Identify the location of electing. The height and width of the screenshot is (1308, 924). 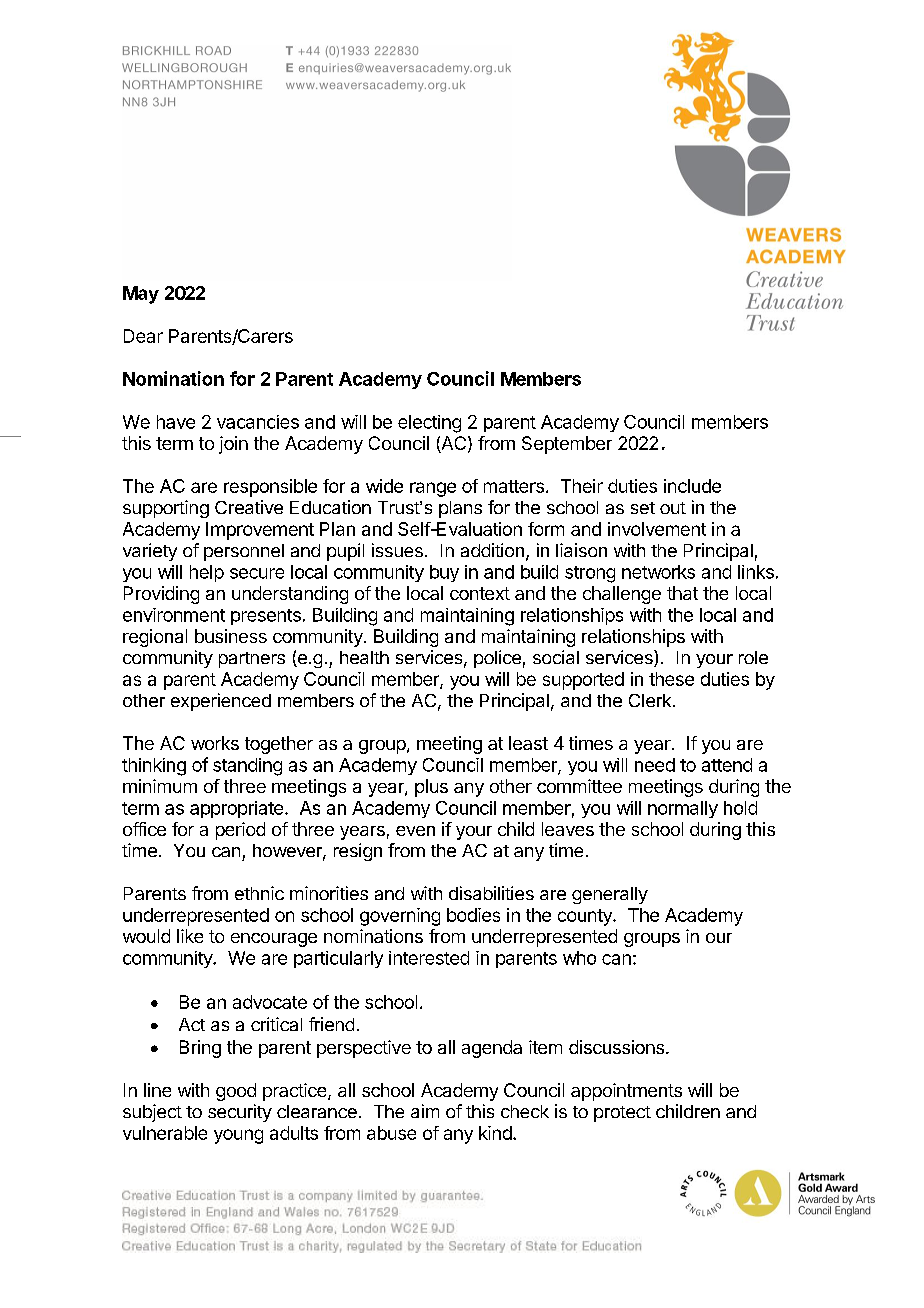
(429, 424).
